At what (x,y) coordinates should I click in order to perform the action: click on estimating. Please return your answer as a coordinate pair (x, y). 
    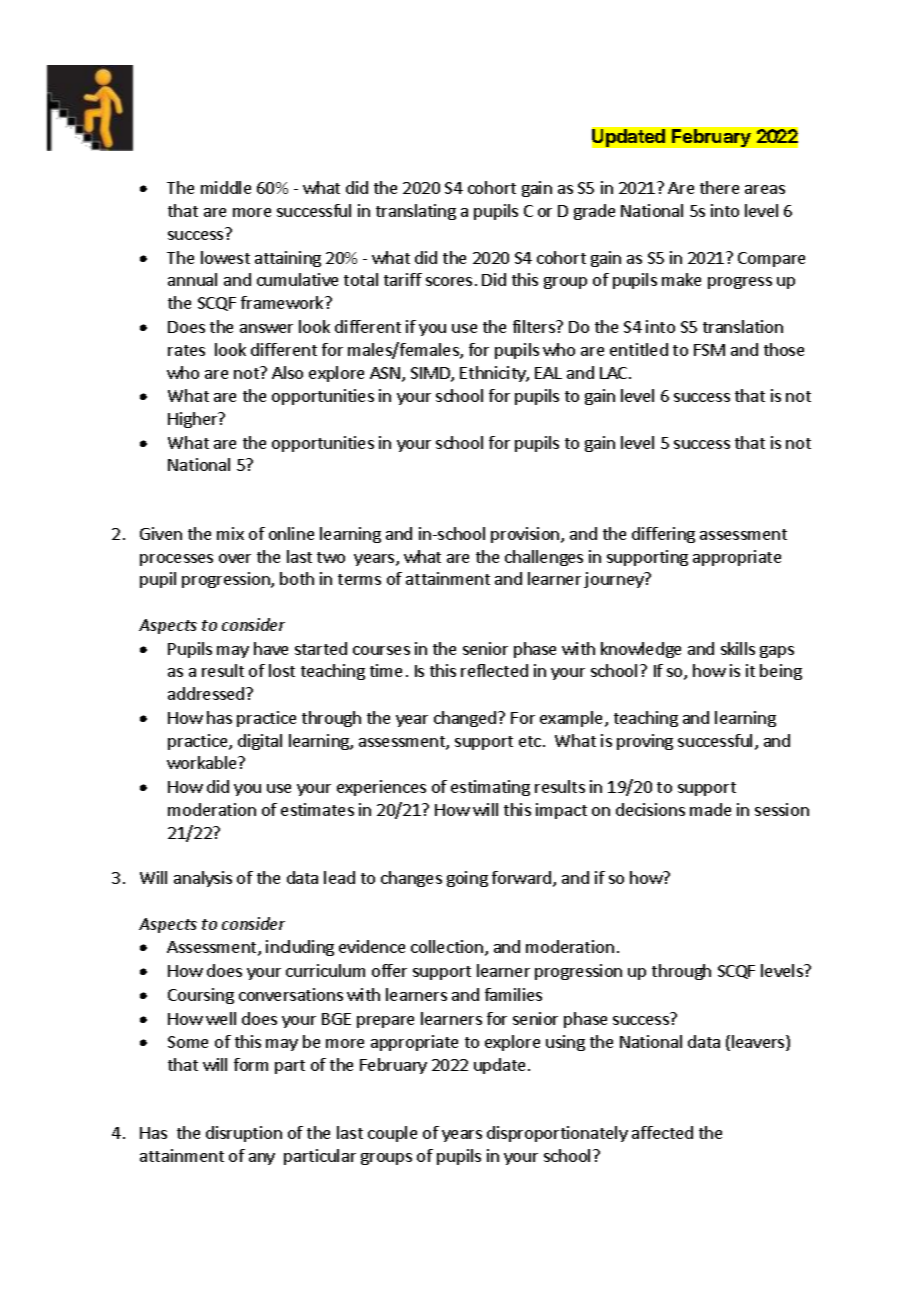
    Looking at the image, I should click on (490, 788).
